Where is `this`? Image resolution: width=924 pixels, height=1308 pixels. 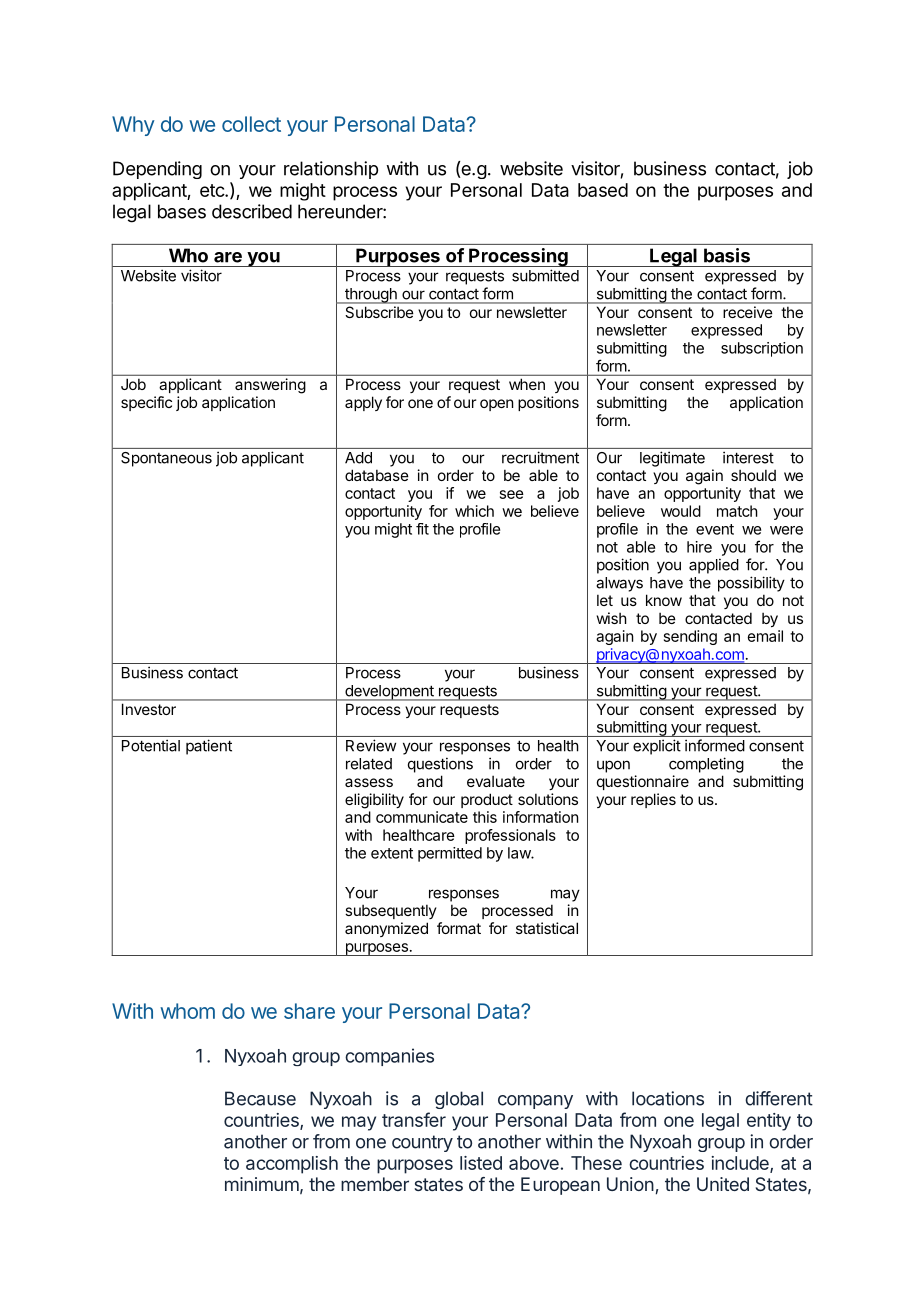
this is located at coordinates (485, 817).
